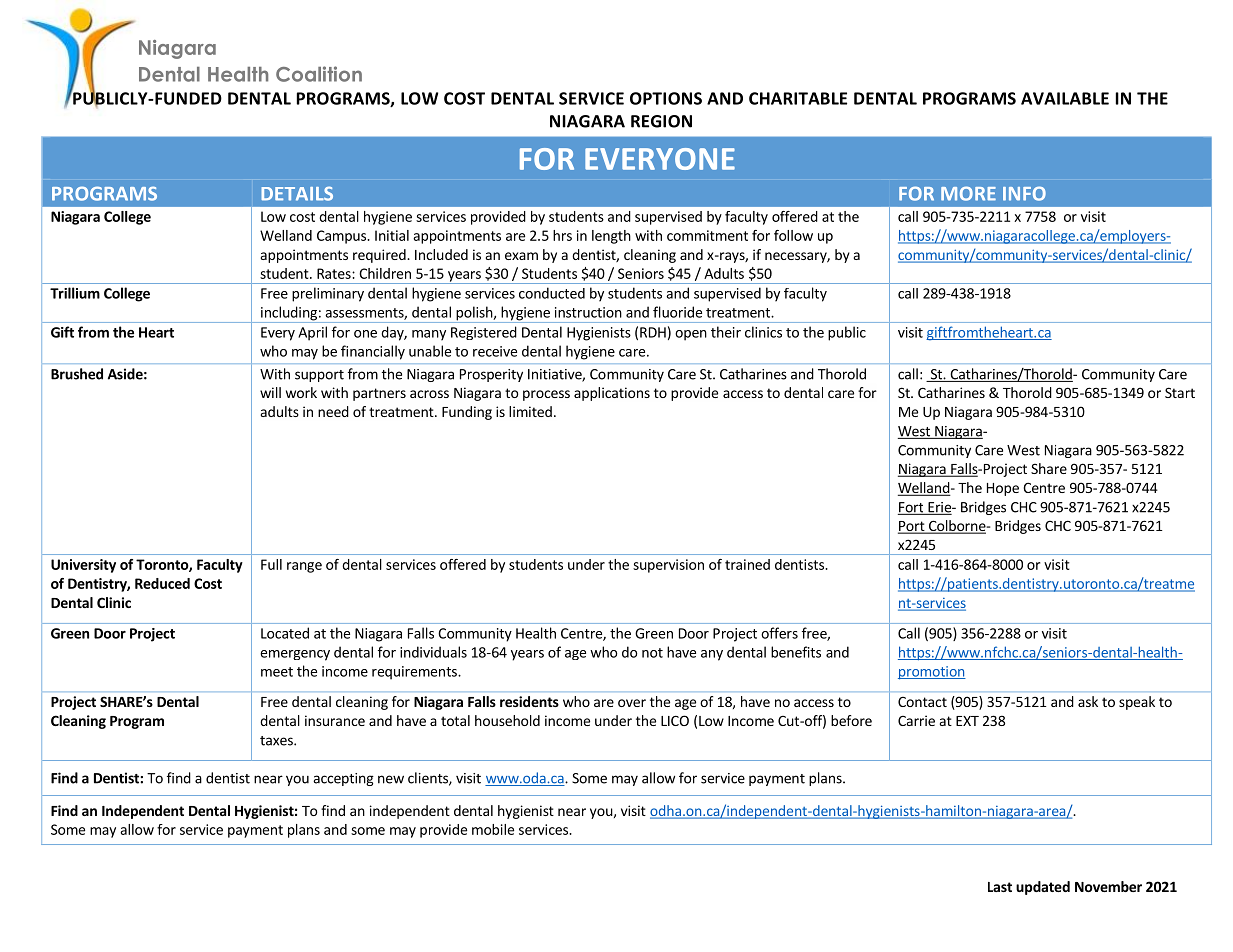 The height and width of the page is (952, 1233). What do you see at coordinates (1043, 888) in the page?
I see `updated` at bounding box center [1043, 888].
